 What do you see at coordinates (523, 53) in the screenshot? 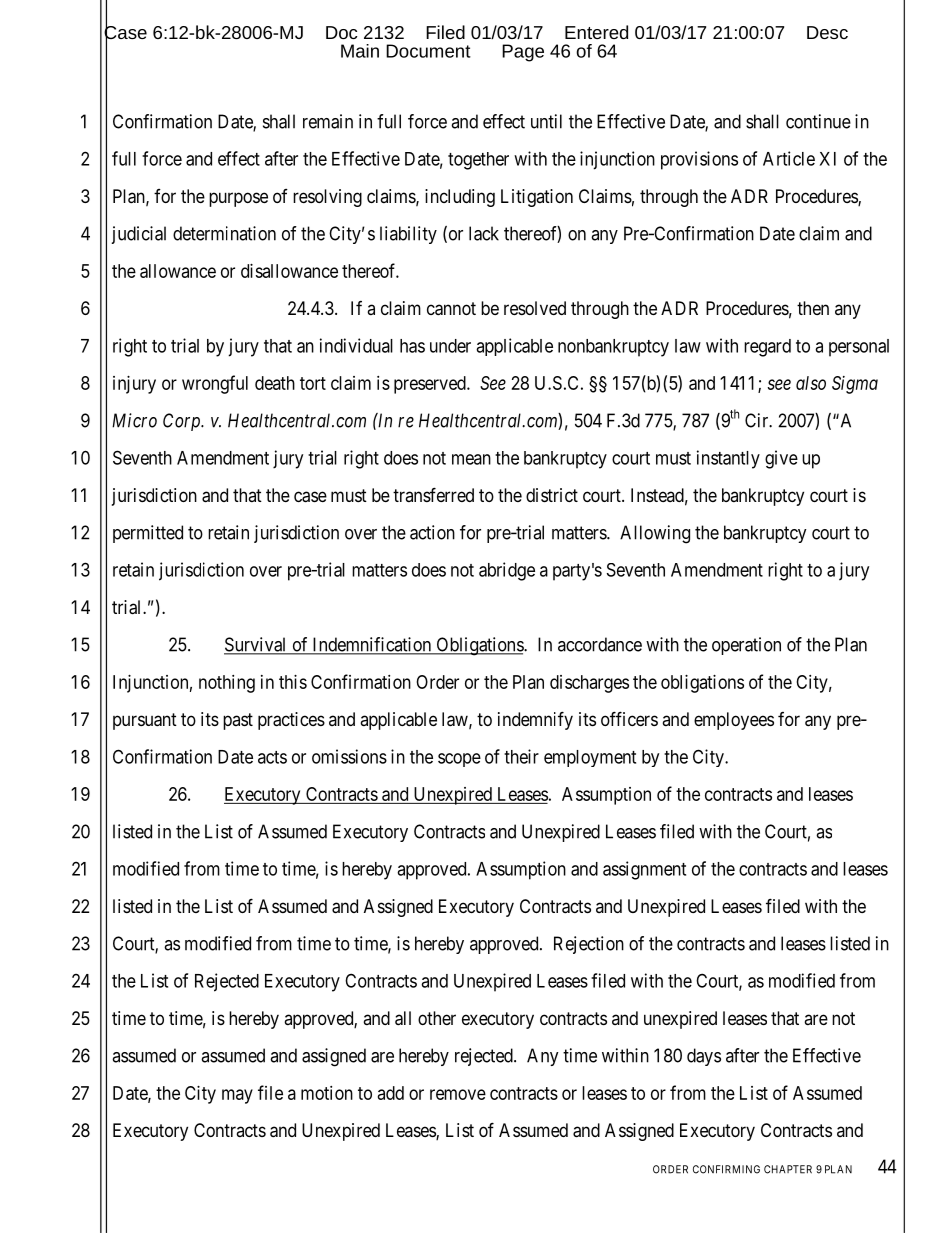
I see `Page` at bounding box center [523, 53].
